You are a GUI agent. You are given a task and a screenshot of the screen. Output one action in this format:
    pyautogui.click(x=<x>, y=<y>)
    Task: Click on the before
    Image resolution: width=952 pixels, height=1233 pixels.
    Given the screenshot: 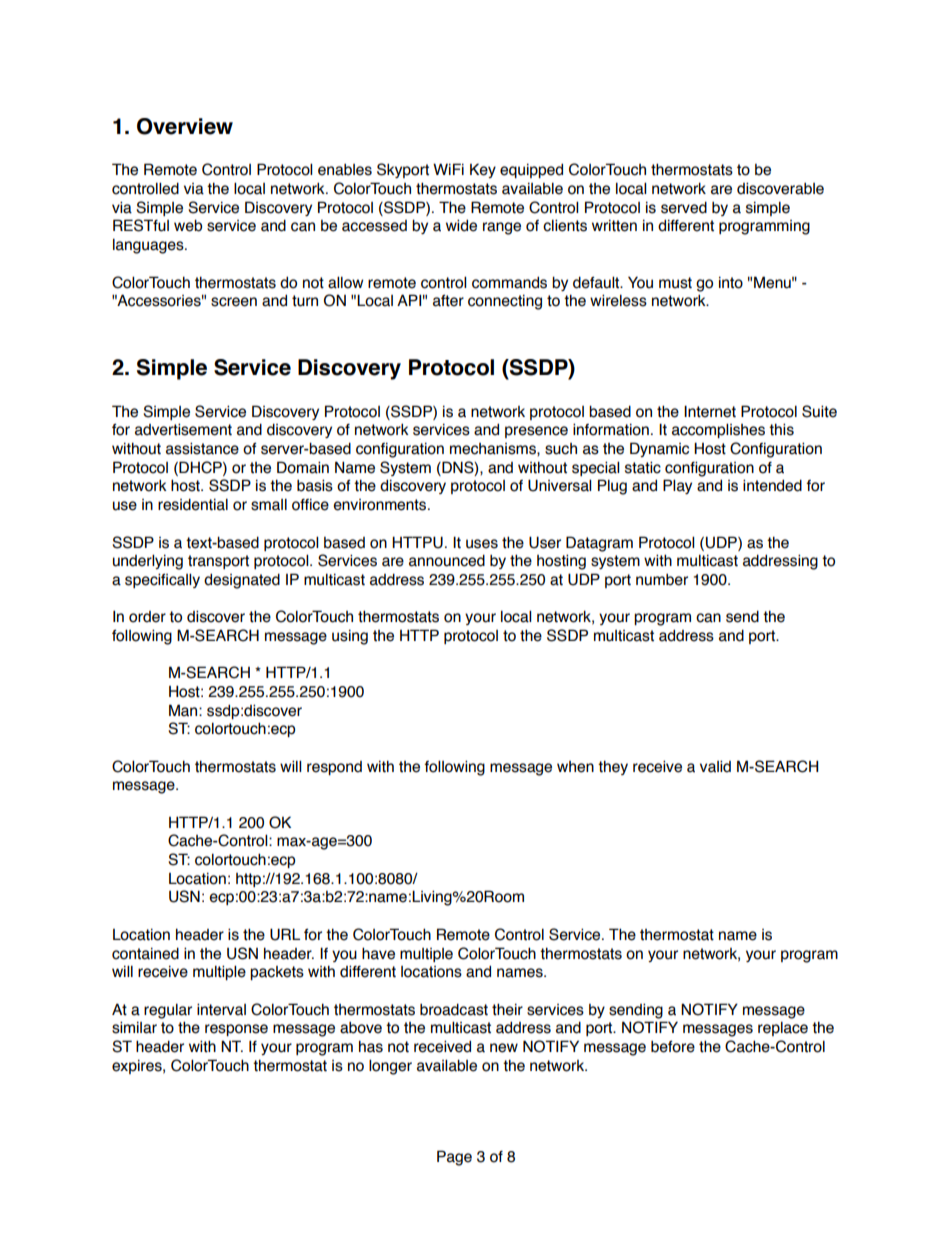 What is the action you would take?
    pyautogui.click(x=673, y=1047)
